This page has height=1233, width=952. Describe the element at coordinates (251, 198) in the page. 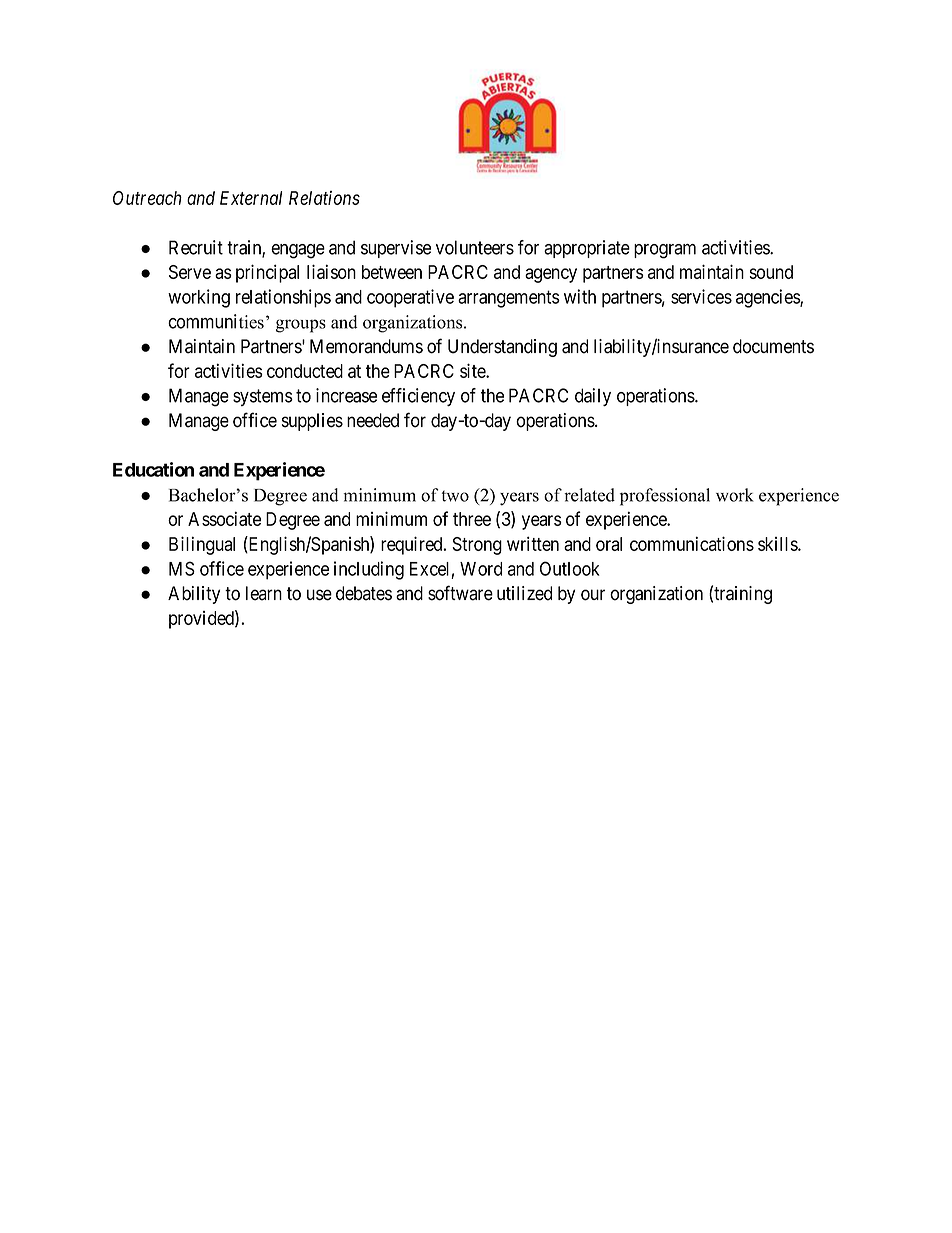

I see `External` at that location.
